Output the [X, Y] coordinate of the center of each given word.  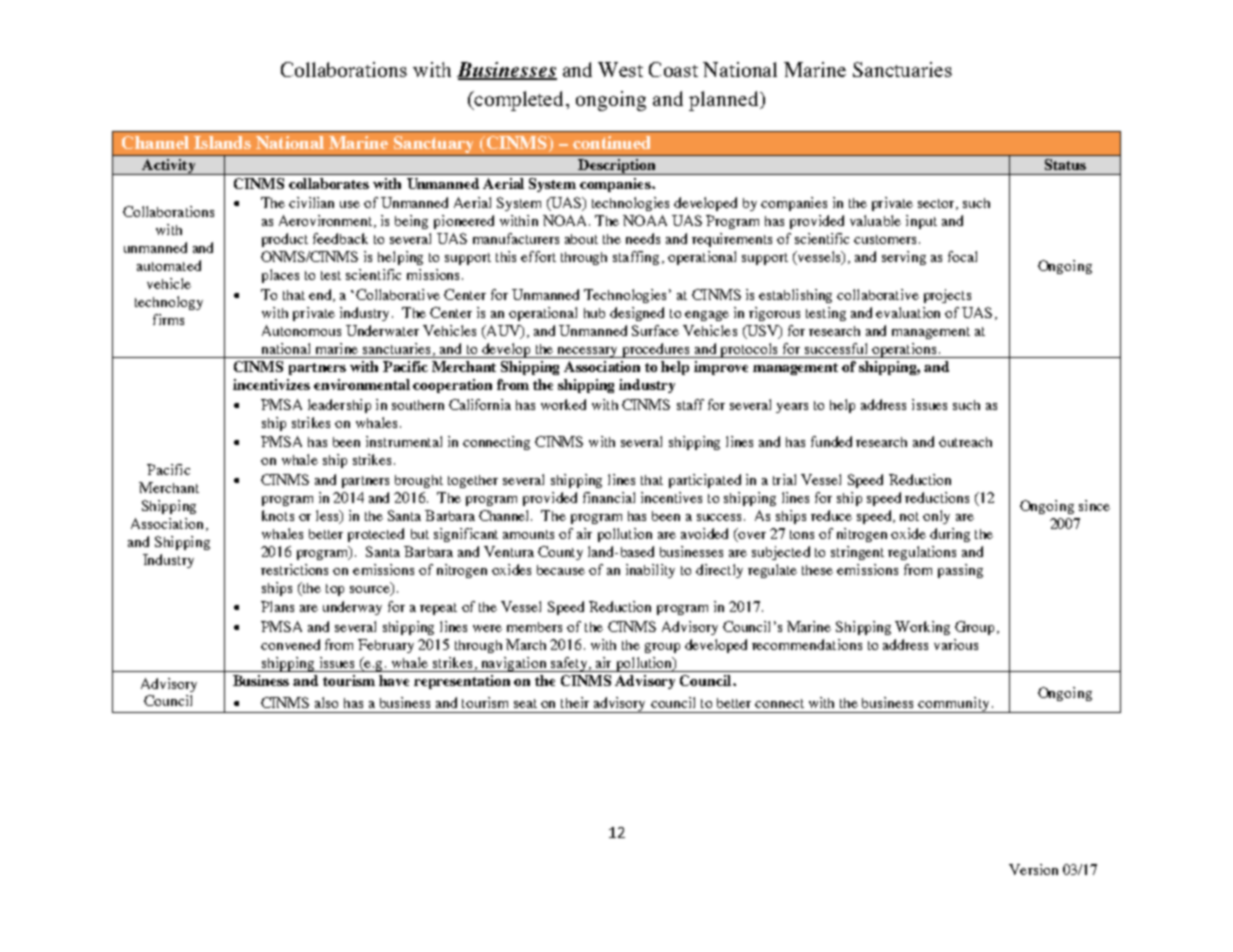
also [326, 702]
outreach [965, 442]
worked [563, 404]
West [620, 69]
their [575, 702]
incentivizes [271, 384]
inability [650, 571]
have [394, 680]
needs [643, 238]
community [954, 705]
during [950, 535]
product [285, 240]
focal [962, 256]
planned [725, 101]
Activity [169, 167]
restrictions [294, 569]
